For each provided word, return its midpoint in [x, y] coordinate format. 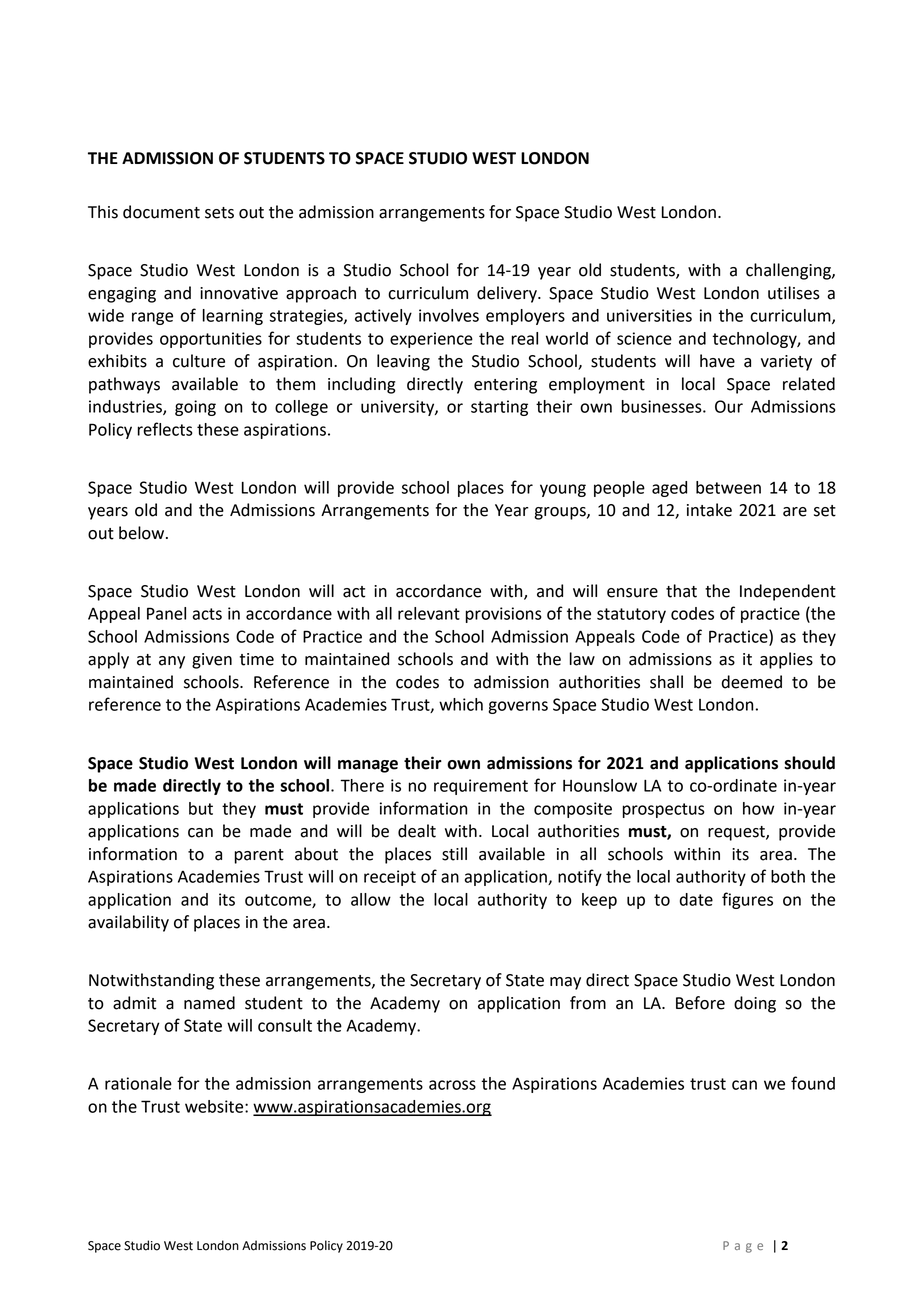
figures [747, 900]
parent [259, 856]
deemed [752, 682]
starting [499, 408]
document [161, 212]
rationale [138, 1083]
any [172, 662]
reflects [165, 429]
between [728, 487]
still [454, 854]
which [461, 704]
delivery [508, 294]
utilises [794, 293]
